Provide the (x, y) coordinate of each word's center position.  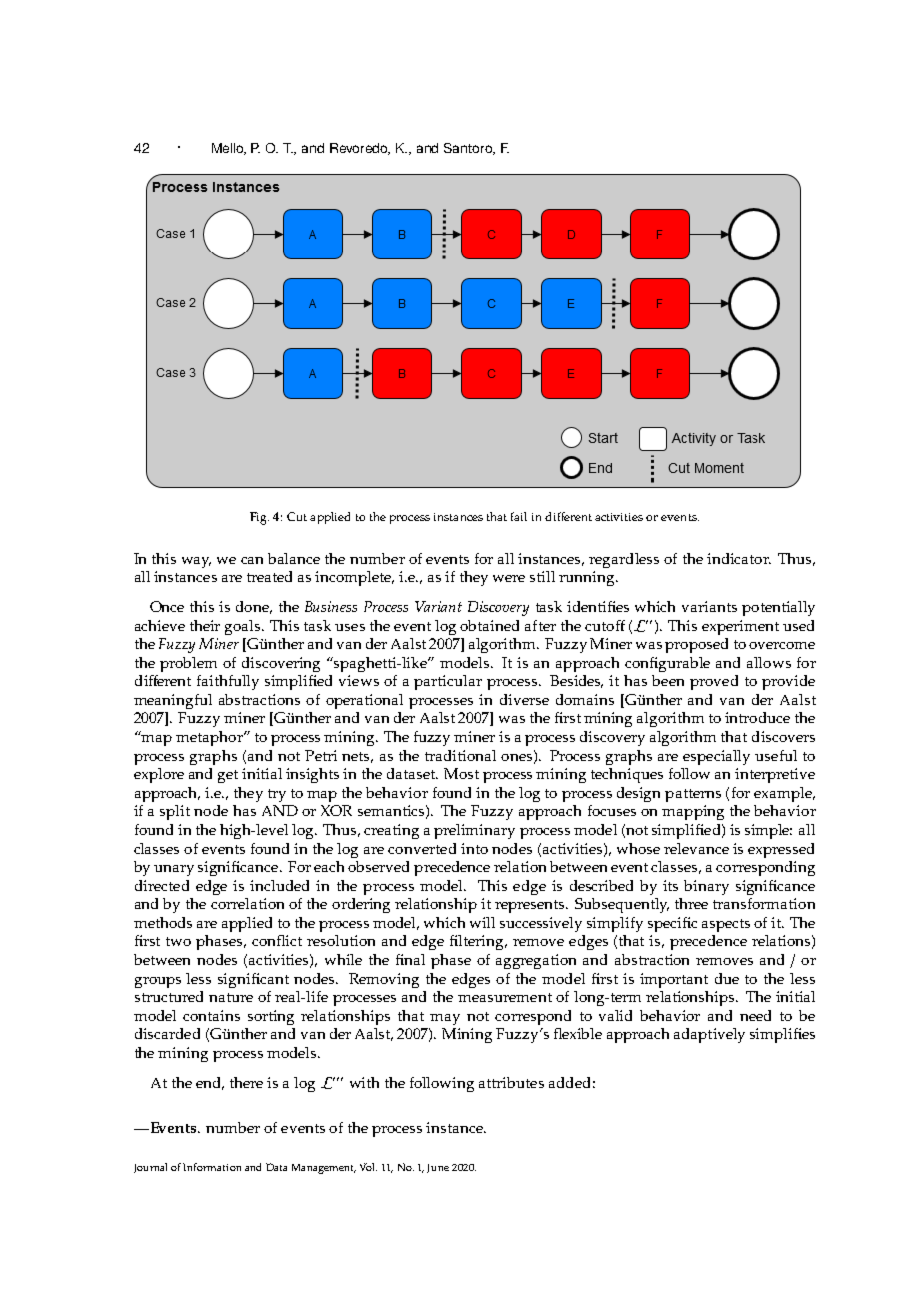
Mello (229, 149)
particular (448, 682)
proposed (696, 645)
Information (212, 1167)
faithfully (228, 682)
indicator (739, 558)
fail (519, 516)
